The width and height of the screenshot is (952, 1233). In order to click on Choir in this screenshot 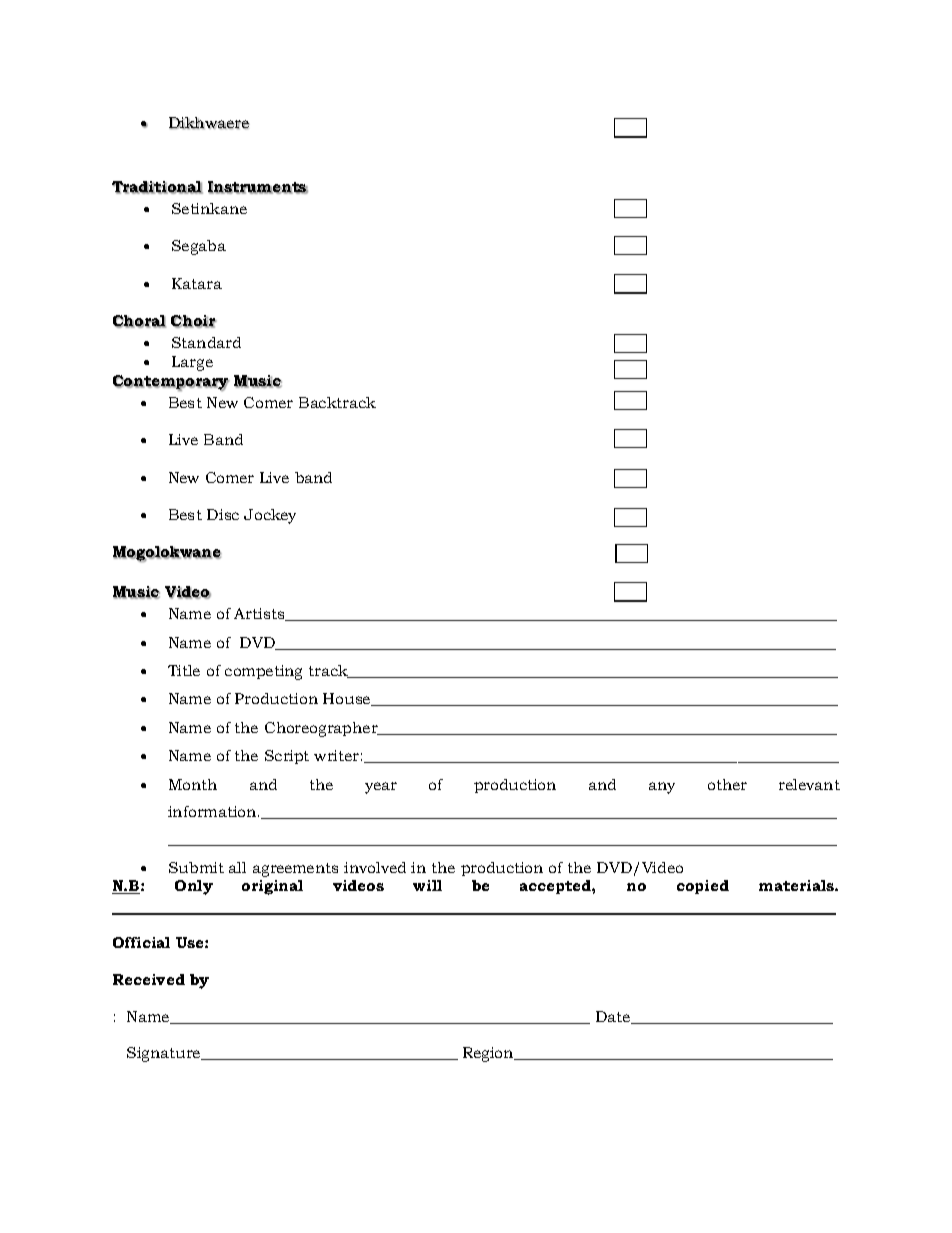, I will do `click(194, 321)`.
